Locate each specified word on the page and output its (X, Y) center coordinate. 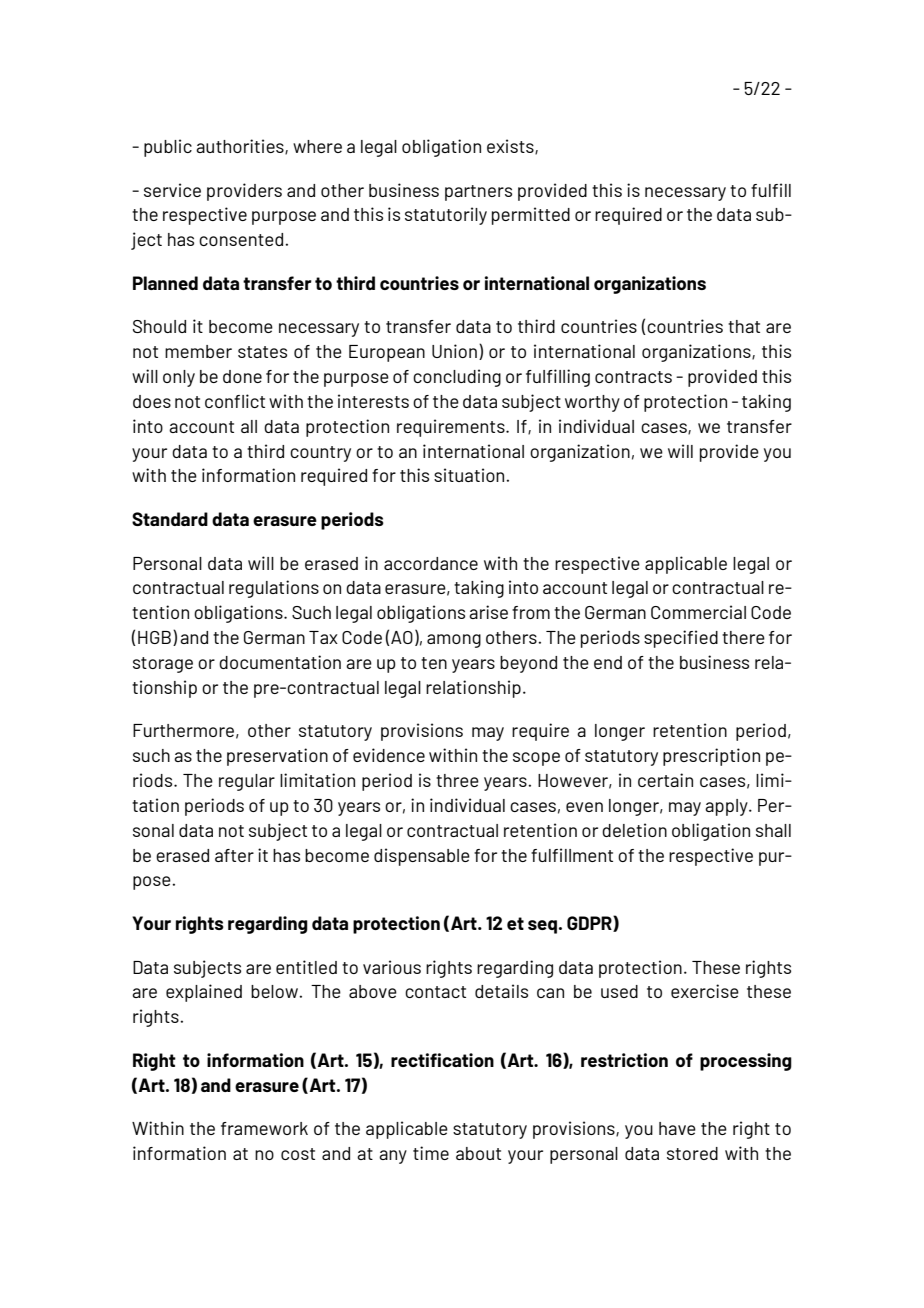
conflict (235, 401)
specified (681, 639)
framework (264, 1128)
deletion (634, 830)
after (234, 855)
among (454, 641)
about (478, 1153)
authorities (241, 147)
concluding (457, 378)
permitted (531, 216)
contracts (633, 377)
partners (478, 193)
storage (163, 665)
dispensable (422, 857)
